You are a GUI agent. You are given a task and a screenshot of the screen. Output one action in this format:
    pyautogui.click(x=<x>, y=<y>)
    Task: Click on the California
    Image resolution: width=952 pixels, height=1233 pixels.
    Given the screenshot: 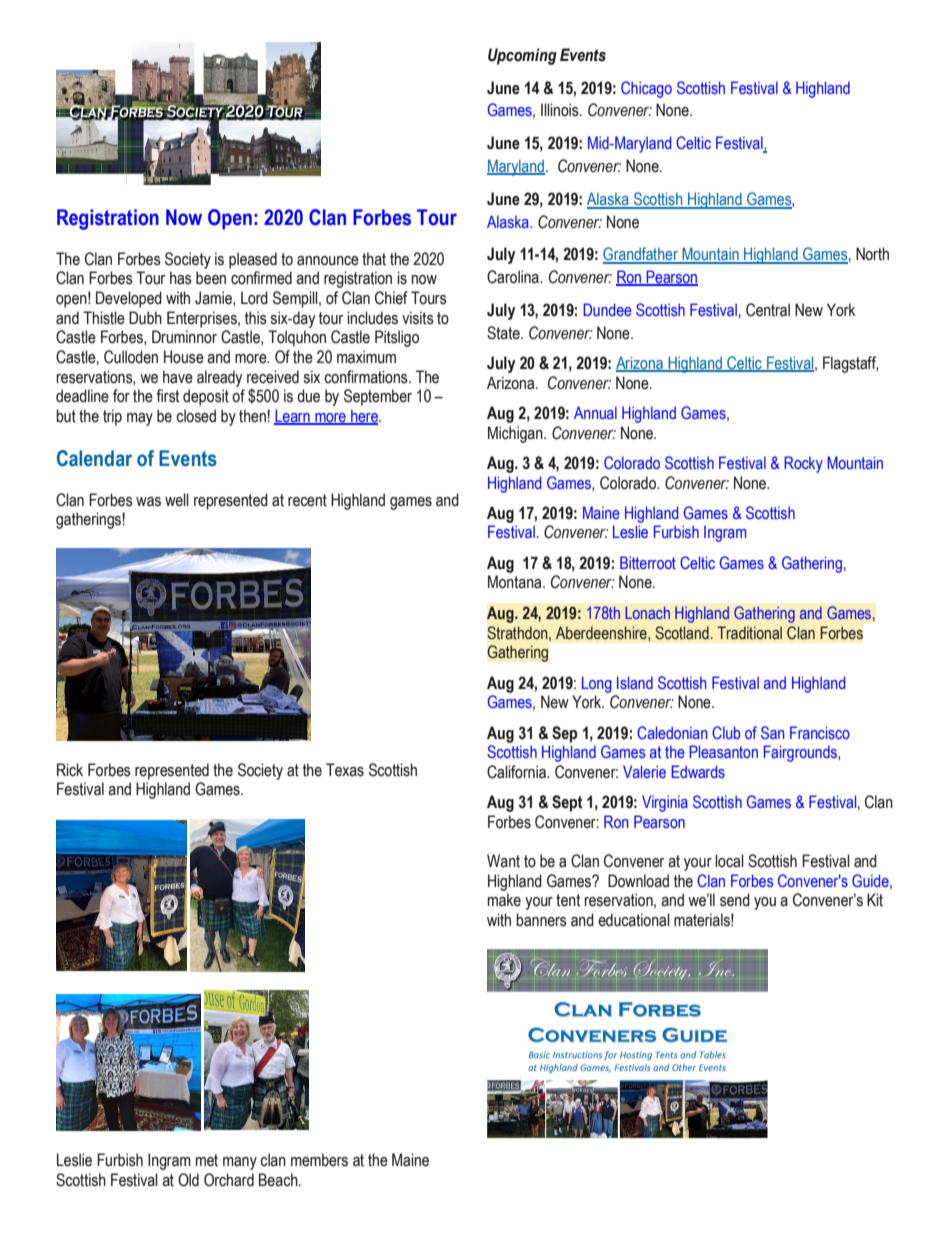 What is the action you would take?
    pyautogui.click(x=517, y=772)
